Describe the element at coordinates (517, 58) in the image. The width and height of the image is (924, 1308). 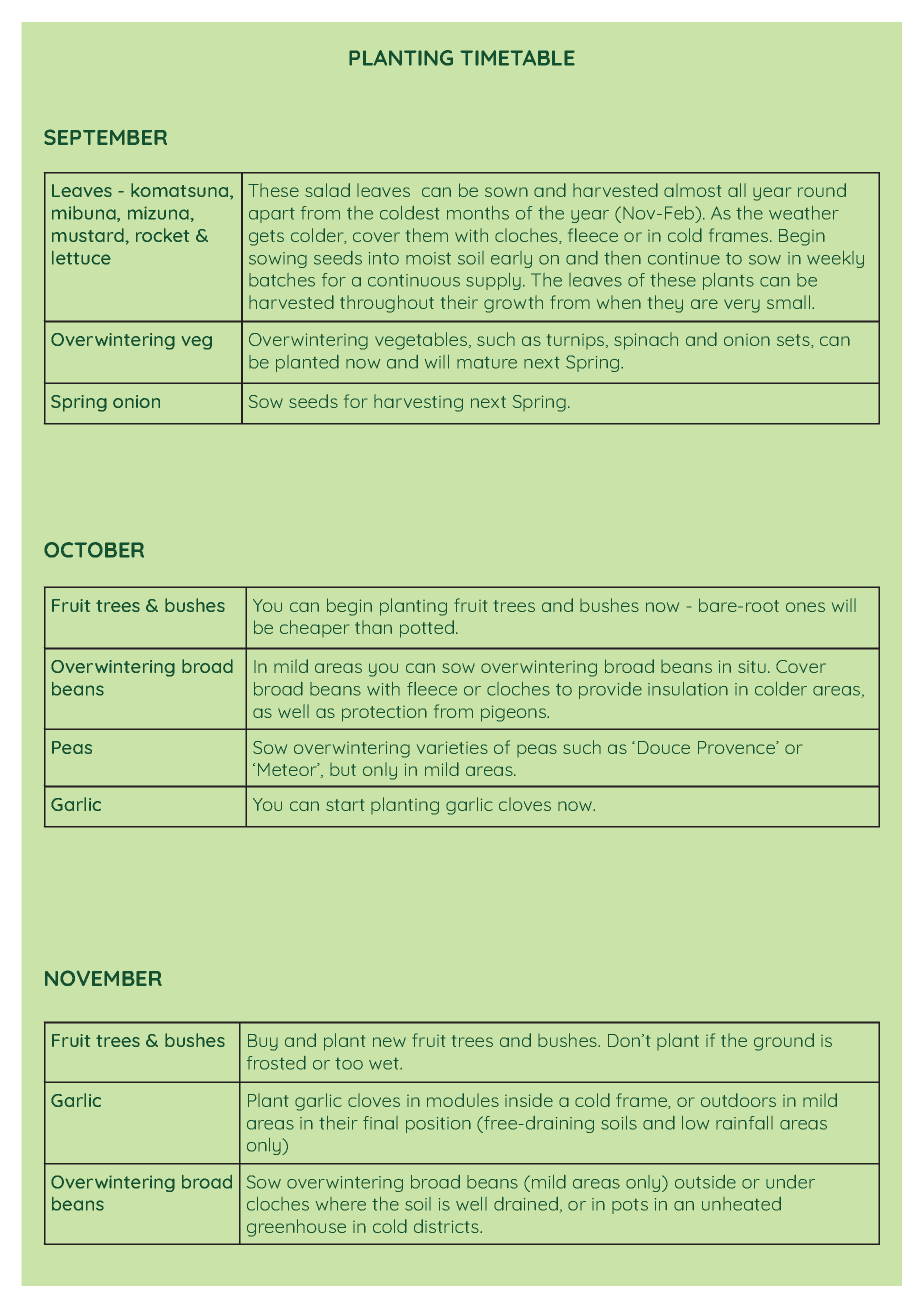
I see `TIMETABLE` at that location.
